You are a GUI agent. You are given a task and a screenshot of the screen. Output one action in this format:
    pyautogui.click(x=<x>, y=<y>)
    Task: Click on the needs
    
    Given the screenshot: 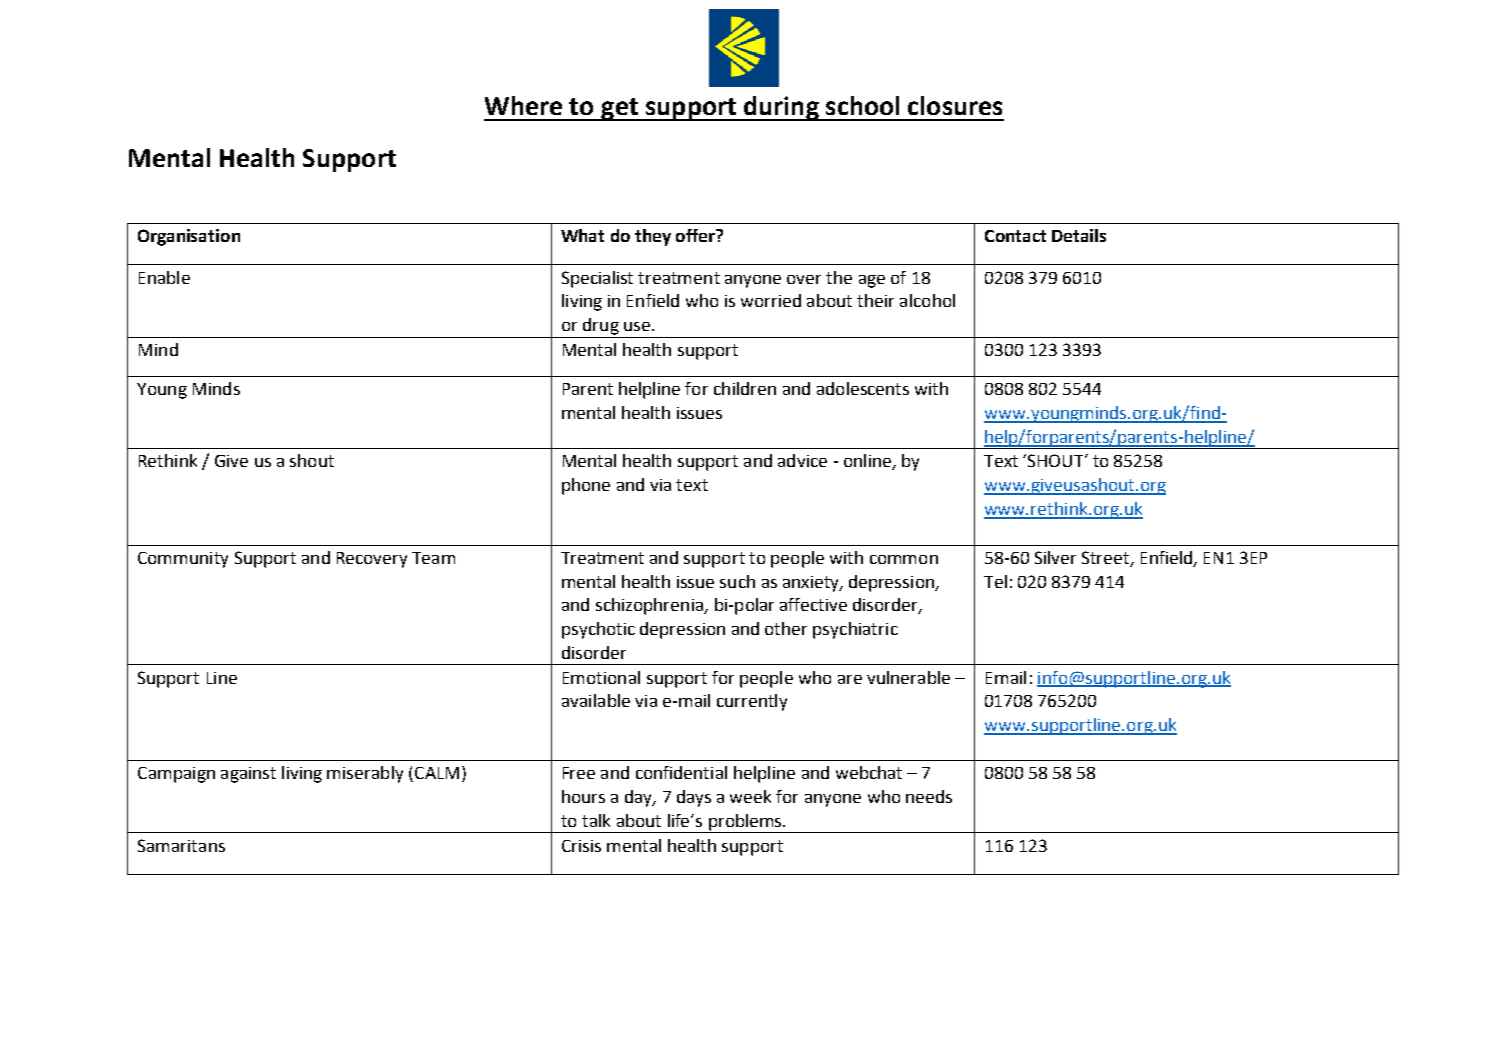 What is the action you would take?
    pyautogui.click(x=929, y=796)
